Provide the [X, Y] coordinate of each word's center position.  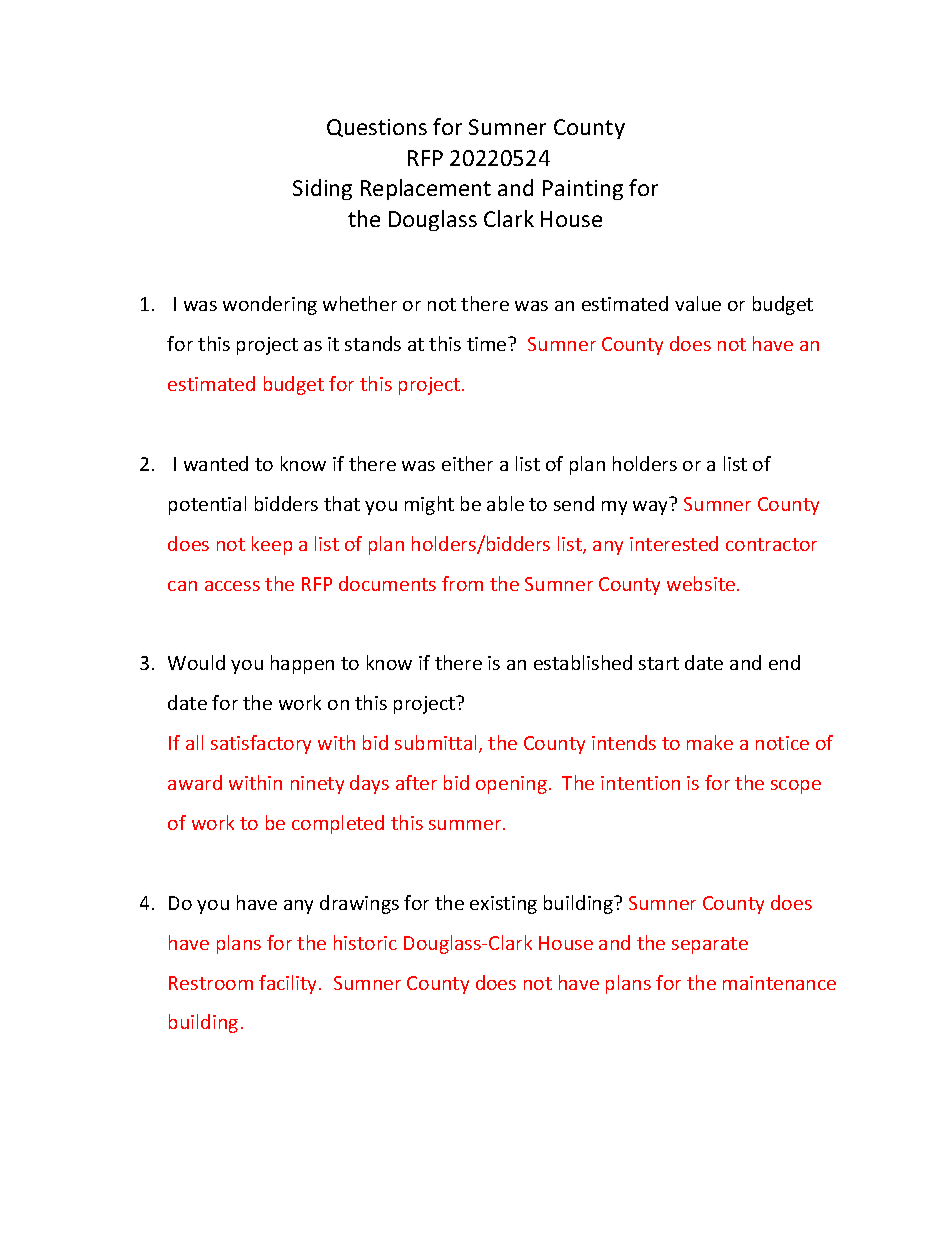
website [701, 583]
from [462, 583]
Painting [583, 190]
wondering [270, 305]
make [710, 742]
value [698, 303]
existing [503, 905]
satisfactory [261, 744]
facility [289, 984]
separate [710, 945]
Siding [322, 189]
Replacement [426, 189]
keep [272, 545]
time [488, 344]
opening [511, 785]
